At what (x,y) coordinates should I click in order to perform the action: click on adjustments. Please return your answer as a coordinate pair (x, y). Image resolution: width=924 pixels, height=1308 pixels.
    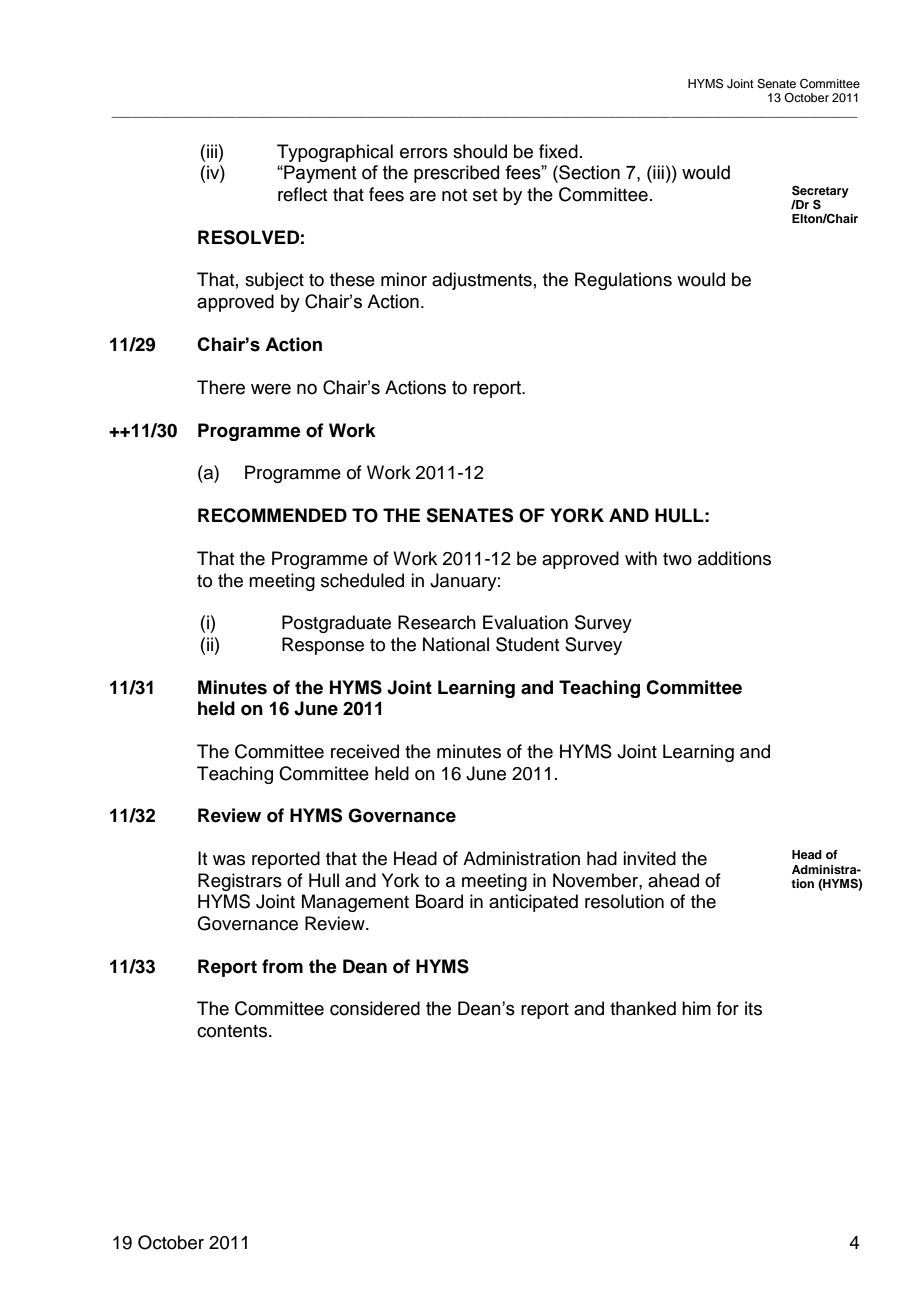
    Looking at the image, I should click on (482, 281).
